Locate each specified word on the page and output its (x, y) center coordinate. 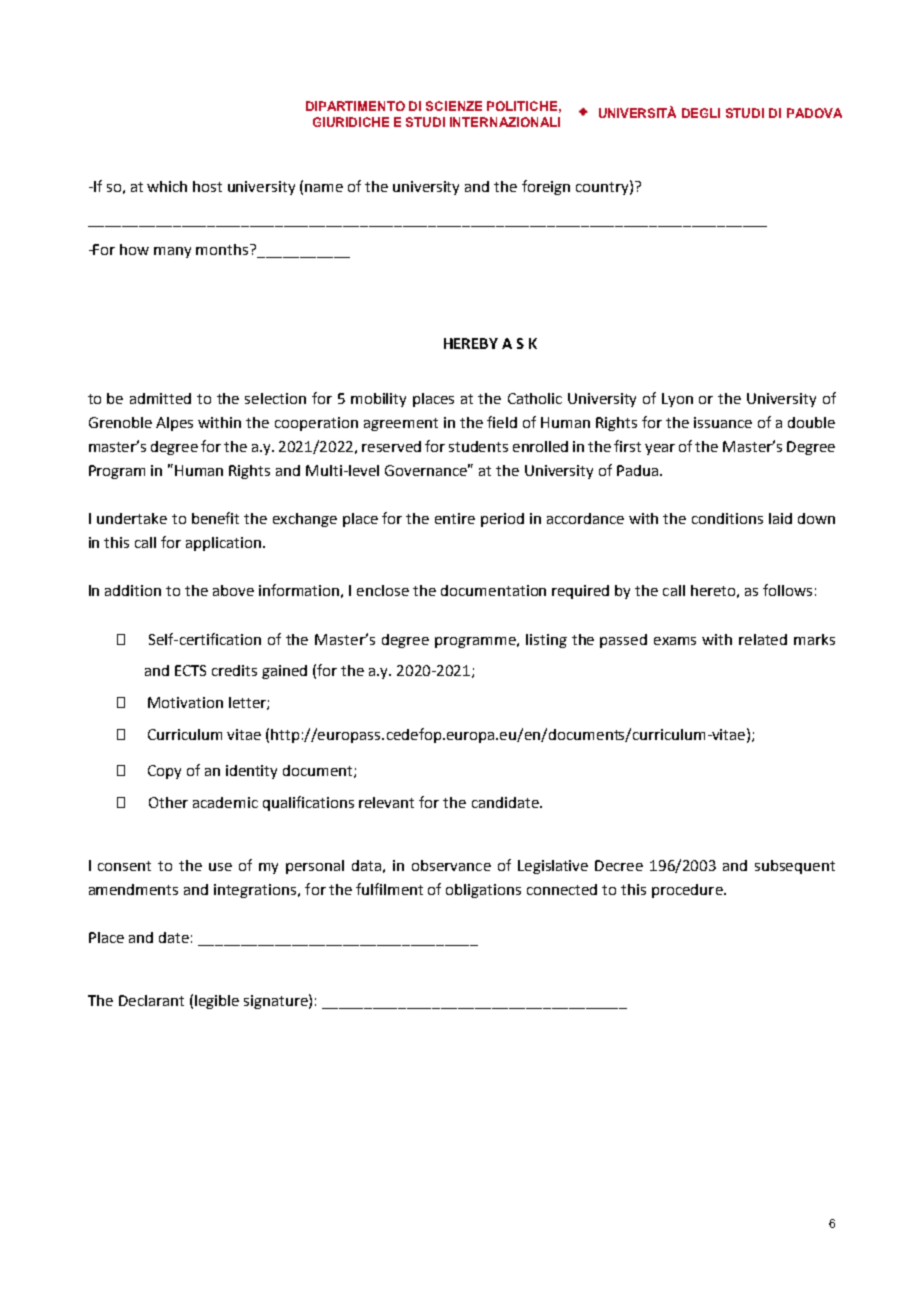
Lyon (677, 400)
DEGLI (701, 113)
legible (217, 1002)
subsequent (795, 867)
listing (546, 641)
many (172, 252)
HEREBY (471, 343)
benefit (215, 518)
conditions (727, 518)
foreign (546, 187)
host (207, 186)
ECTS (190, 670)
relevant (386, 802)
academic (225, 802)
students (478, 446)
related (763, 639)
